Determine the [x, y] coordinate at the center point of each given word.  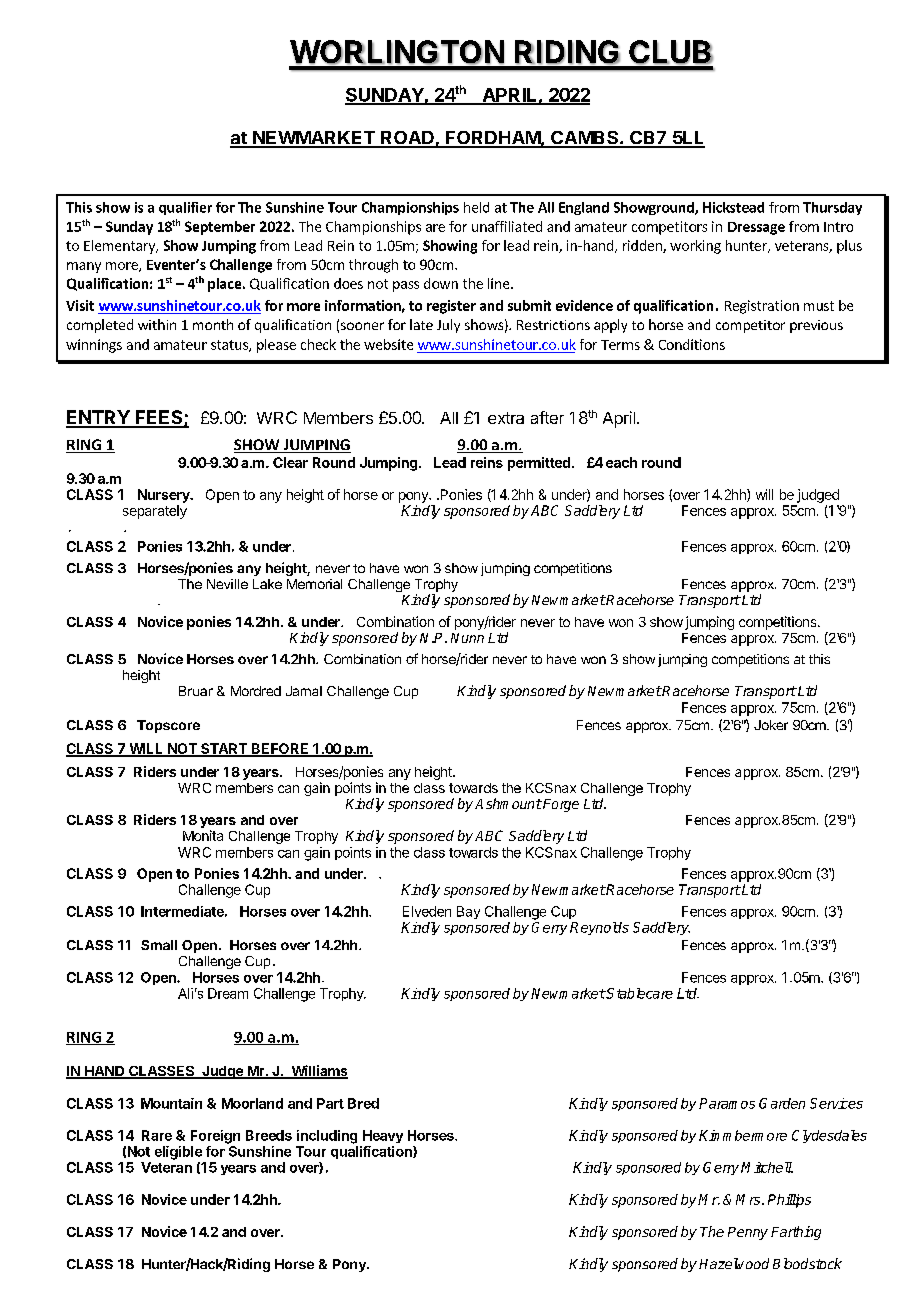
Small [159, 945]
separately [155, 512]
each [621, 462]
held [476, 207]
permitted [539, 464]
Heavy [383, 1136]
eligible [178, 1153]
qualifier [185, 208]
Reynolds [599, 928]
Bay [468, 912]
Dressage [756, 228]
